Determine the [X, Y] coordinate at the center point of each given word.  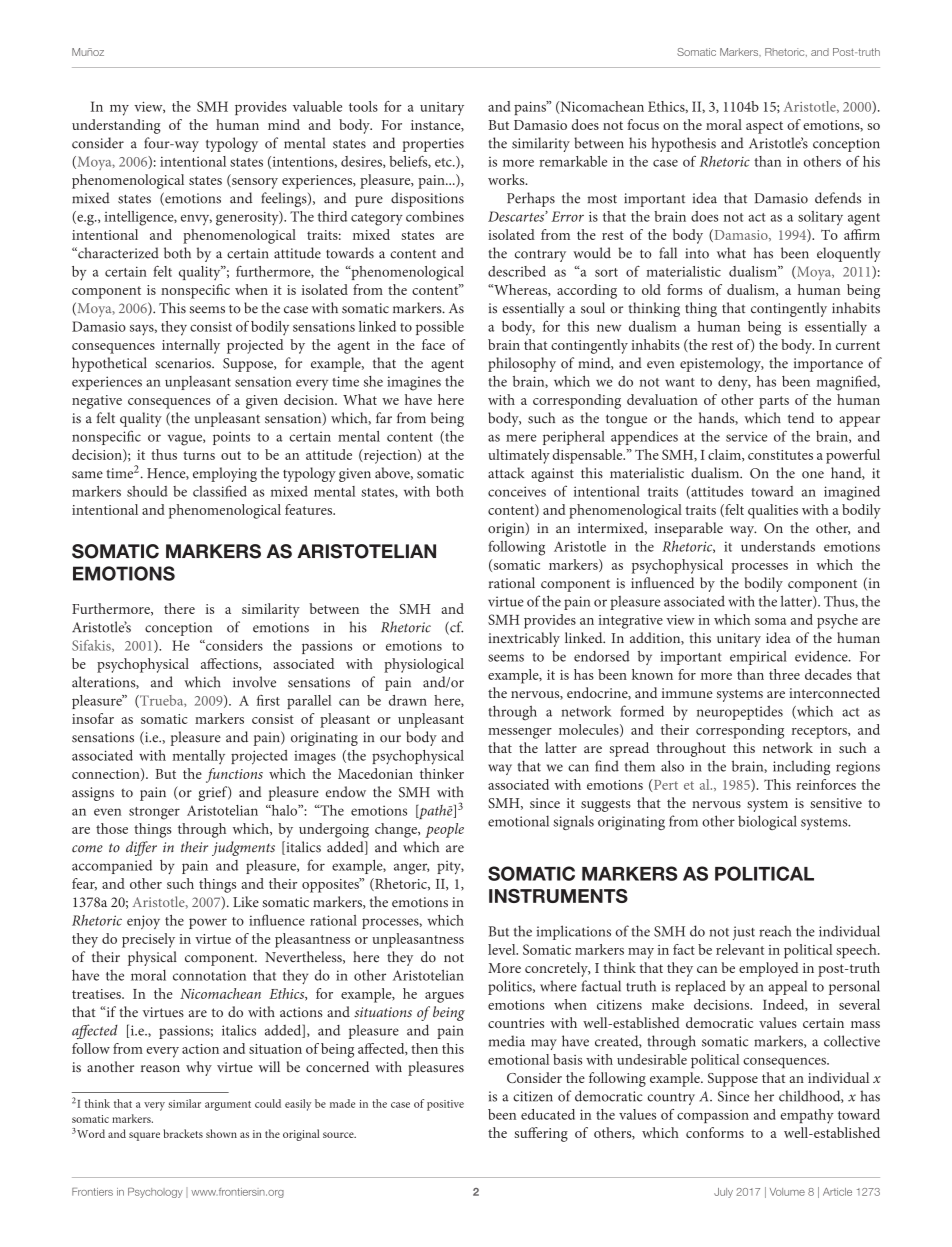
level [503, 949]
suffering [541, 1134]
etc [444, 162]
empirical [758, 658]
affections [230, 664]
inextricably [524, 639]
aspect [764, 127]
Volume [787, 1192]
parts [774, 402]
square [144, 1136]
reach [775, 931]
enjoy [143, 922]
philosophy [522, 364]
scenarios [184, 363]
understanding [116, 126]
